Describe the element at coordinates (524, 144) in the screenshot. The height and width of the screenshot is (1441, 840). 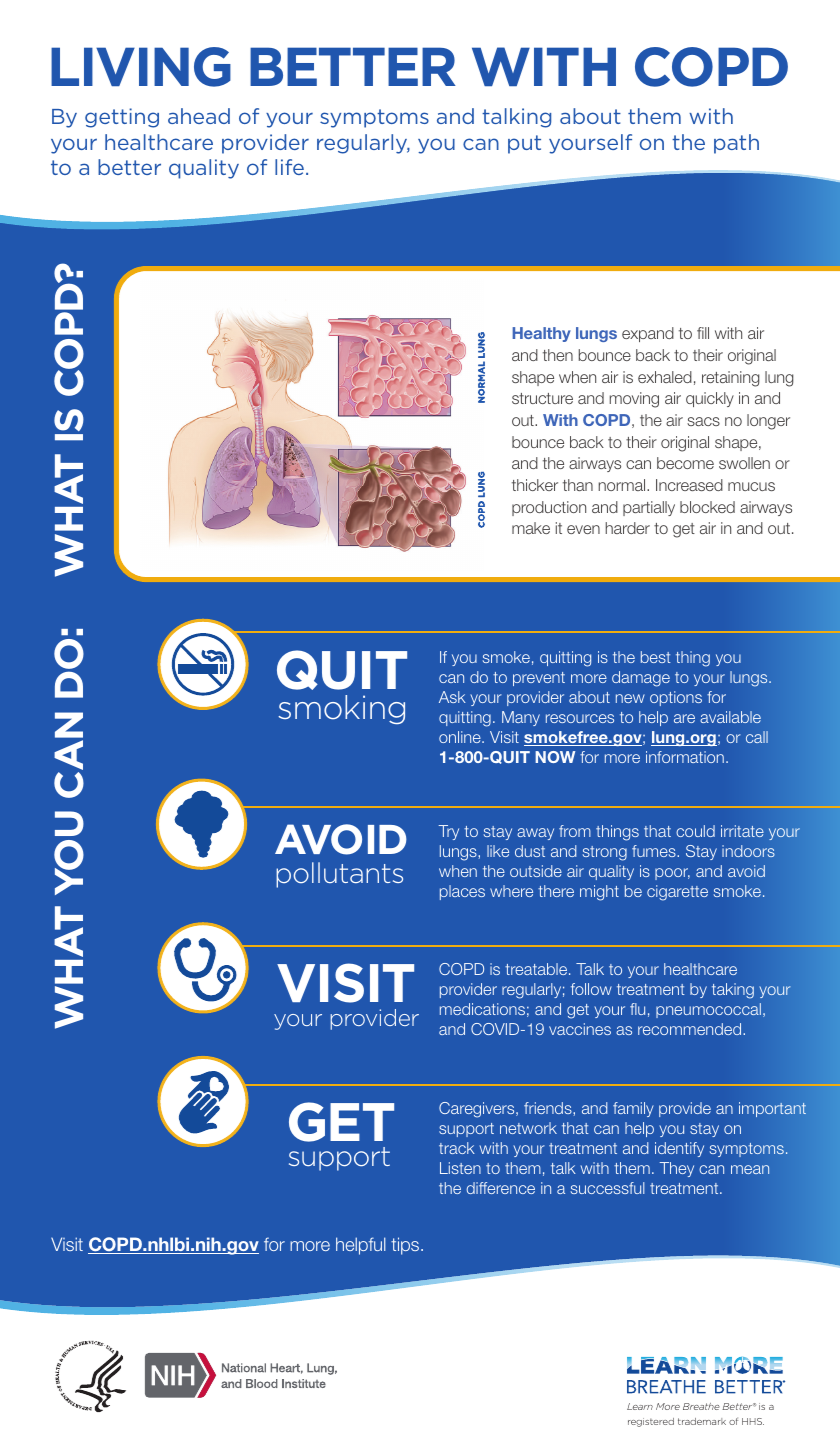
I see `put` at that location.
